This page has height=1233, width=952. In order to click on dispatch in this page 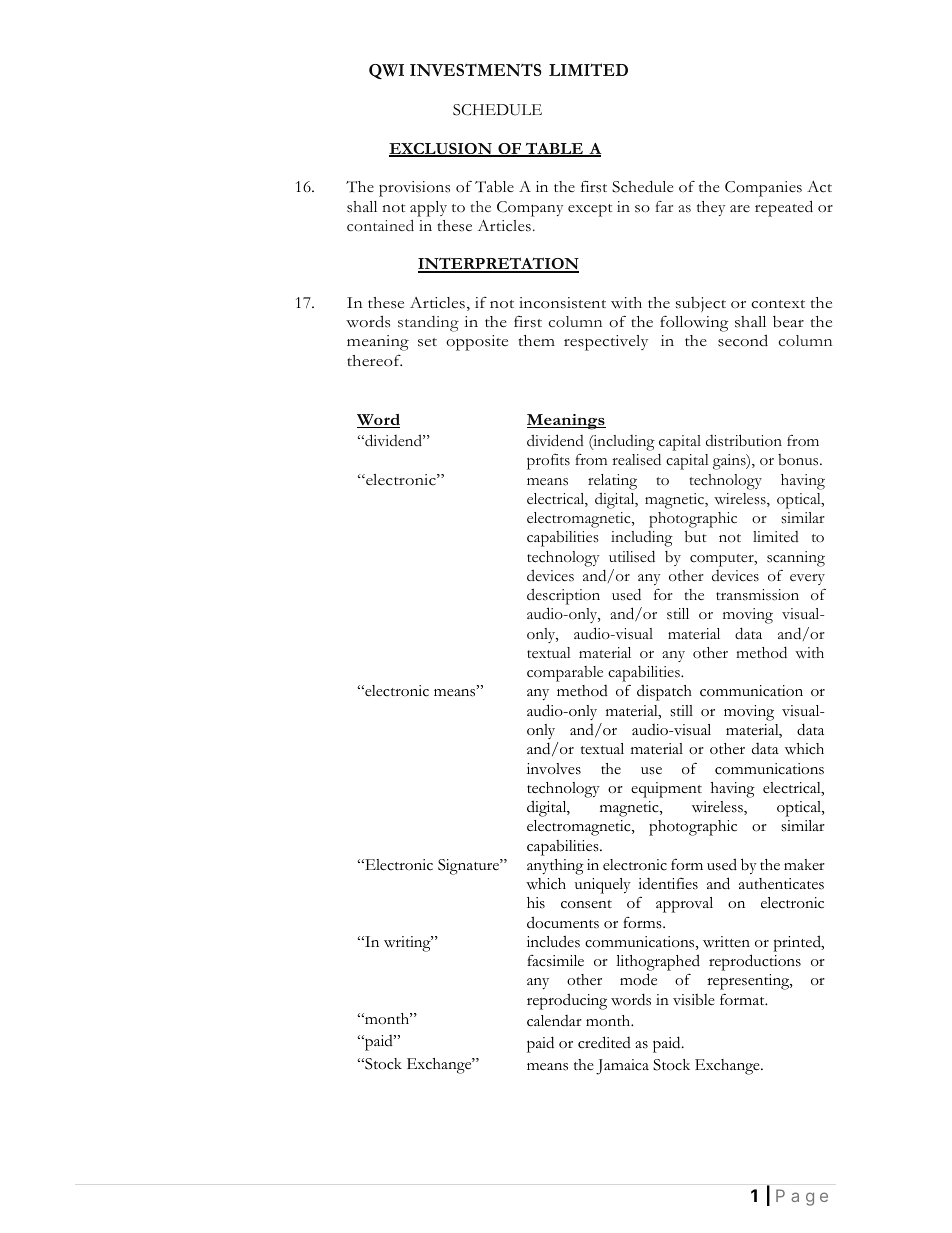, I will do `click(664, 692)`.
